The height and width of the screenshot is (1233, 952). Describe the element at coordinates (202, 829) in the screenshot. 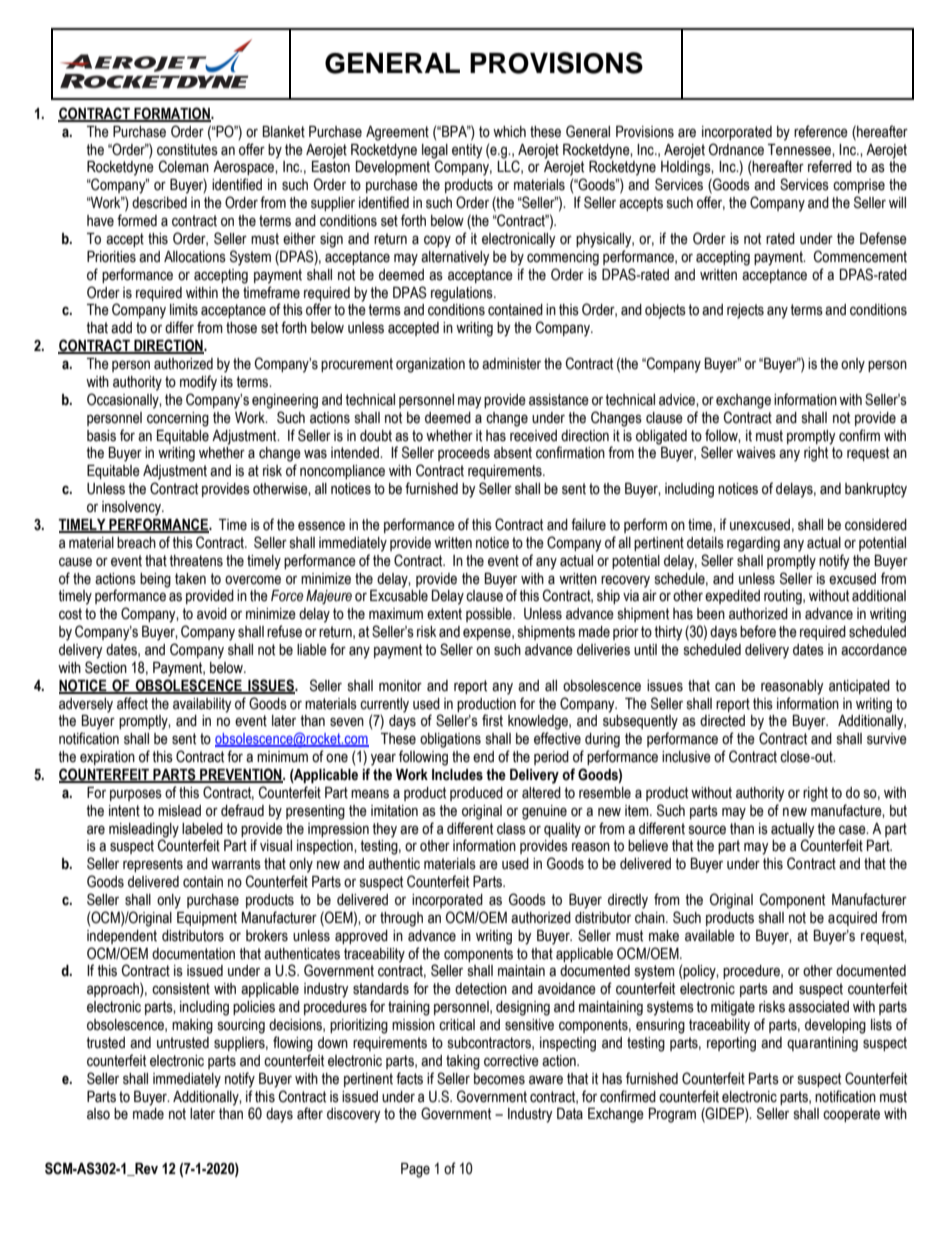

I see `labeled` at that location.
